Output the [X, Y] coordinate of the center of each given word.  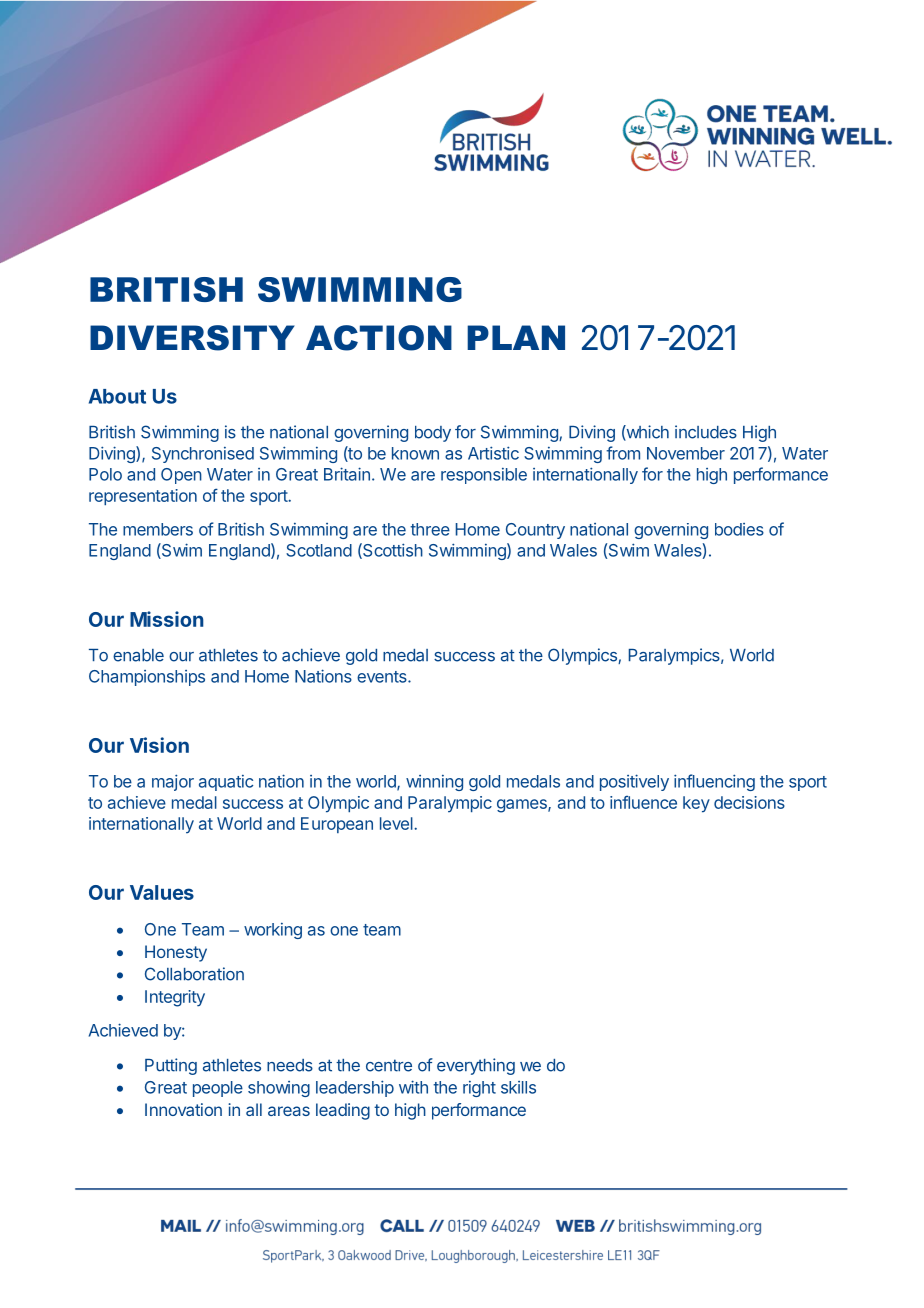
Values [162, 892]
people [218, 1089]
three [430, 529]
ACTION [379, 338]
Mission [167, 619]
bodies [739, 529]
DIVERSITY [192, 338]
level [397, 823]
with [413, 1087]
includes [706, 432]
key [696, 804]
